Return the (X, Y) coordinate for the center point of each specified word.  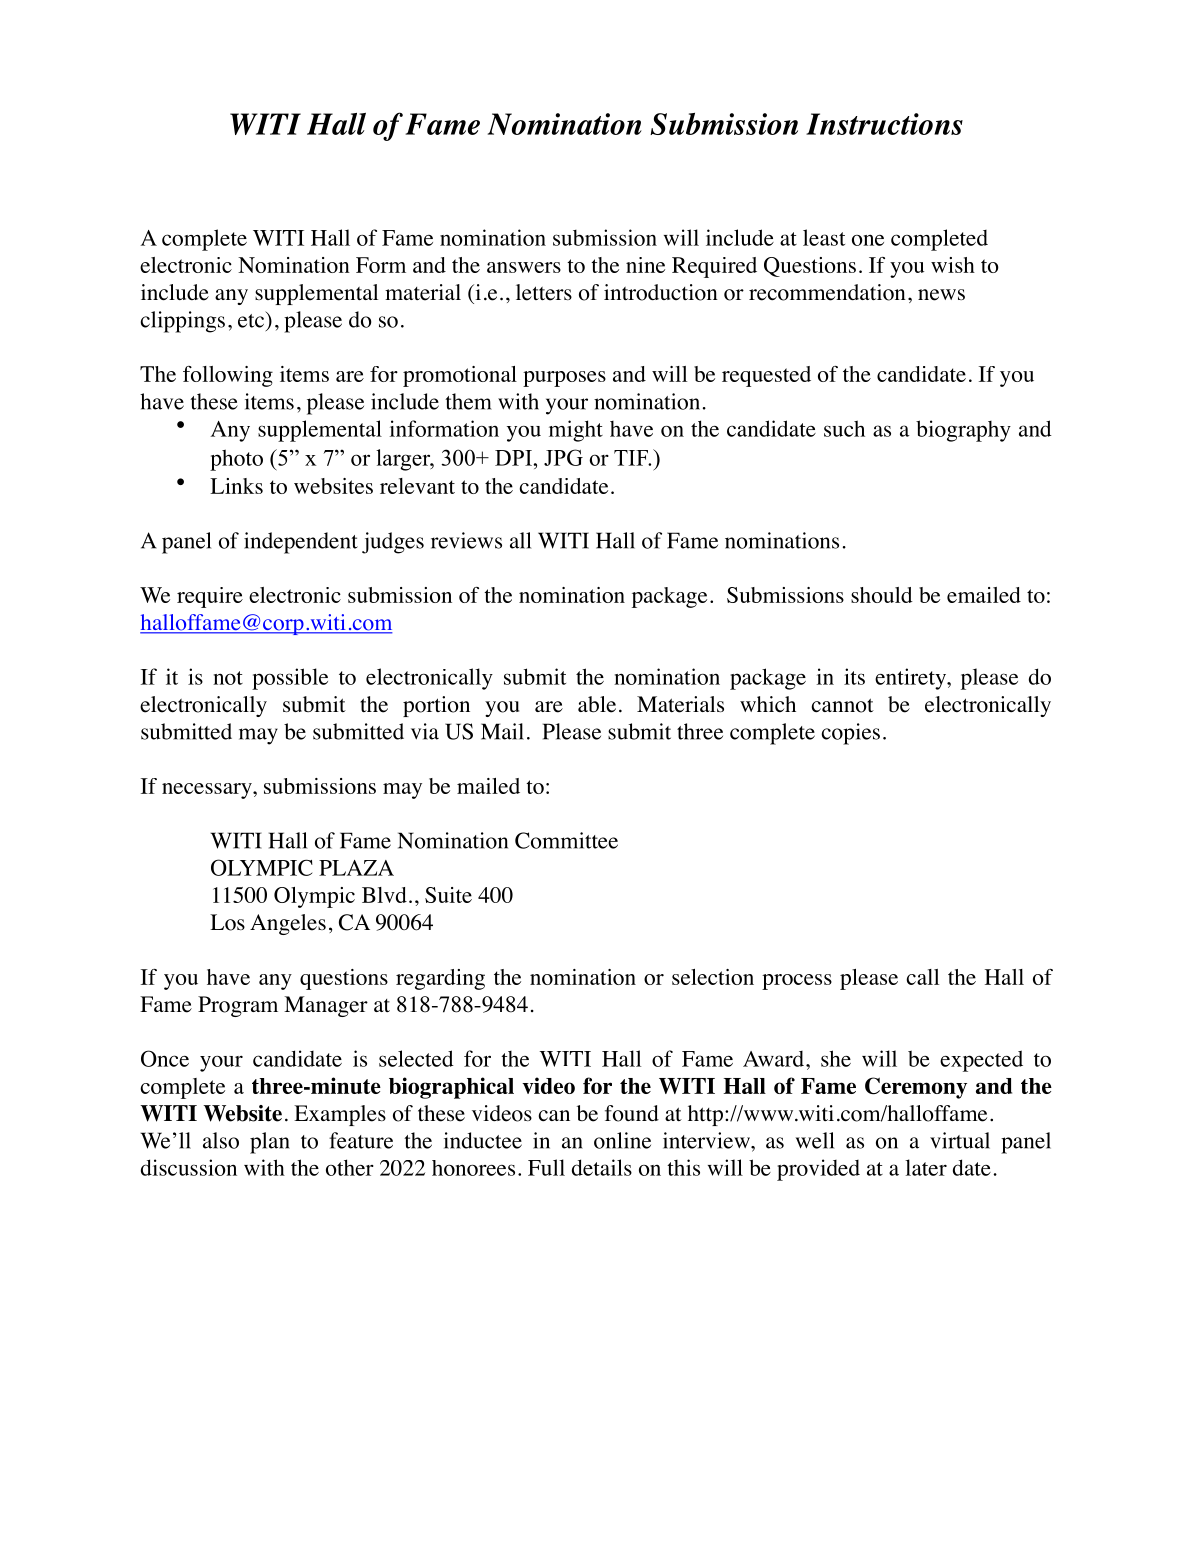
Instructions (884, 124)
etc (252, 319)
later (926, 1167)
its (854, 676)
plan (270, 1143)
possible (290, 679)
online (622, 1140)
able (597, 704)
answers (524, 267)
